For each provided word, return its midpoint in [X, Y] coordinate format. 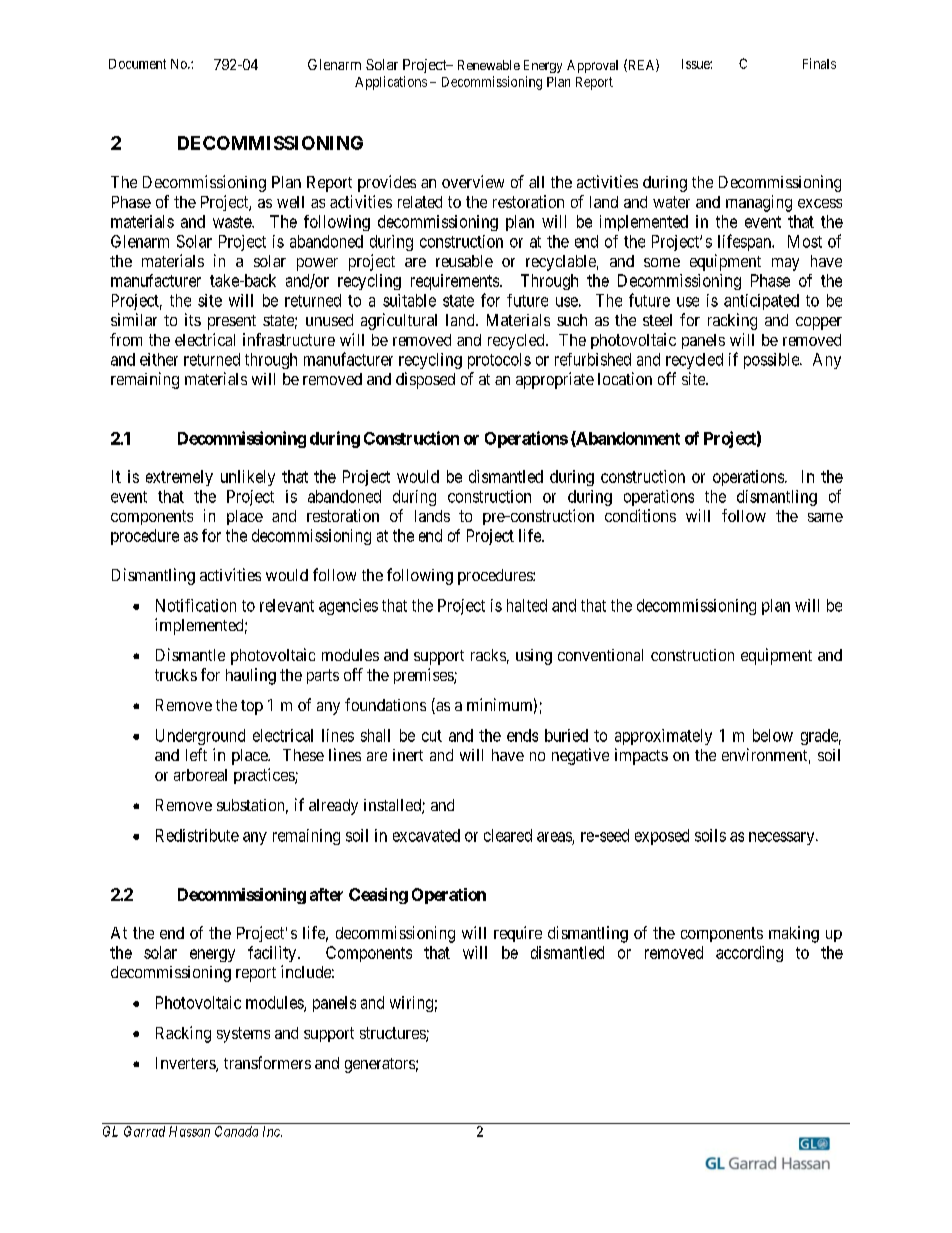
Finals [819, 63]
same [825, 517]
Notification [196, 605]
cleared [508, 835]
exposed [662, 837]
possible [772, 361]
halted [527, 605]
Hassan [189, 1131]
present [232, 322]
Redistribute [197, 835]
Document [137, 64]
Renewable [489, 65]
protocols [499, 361]
